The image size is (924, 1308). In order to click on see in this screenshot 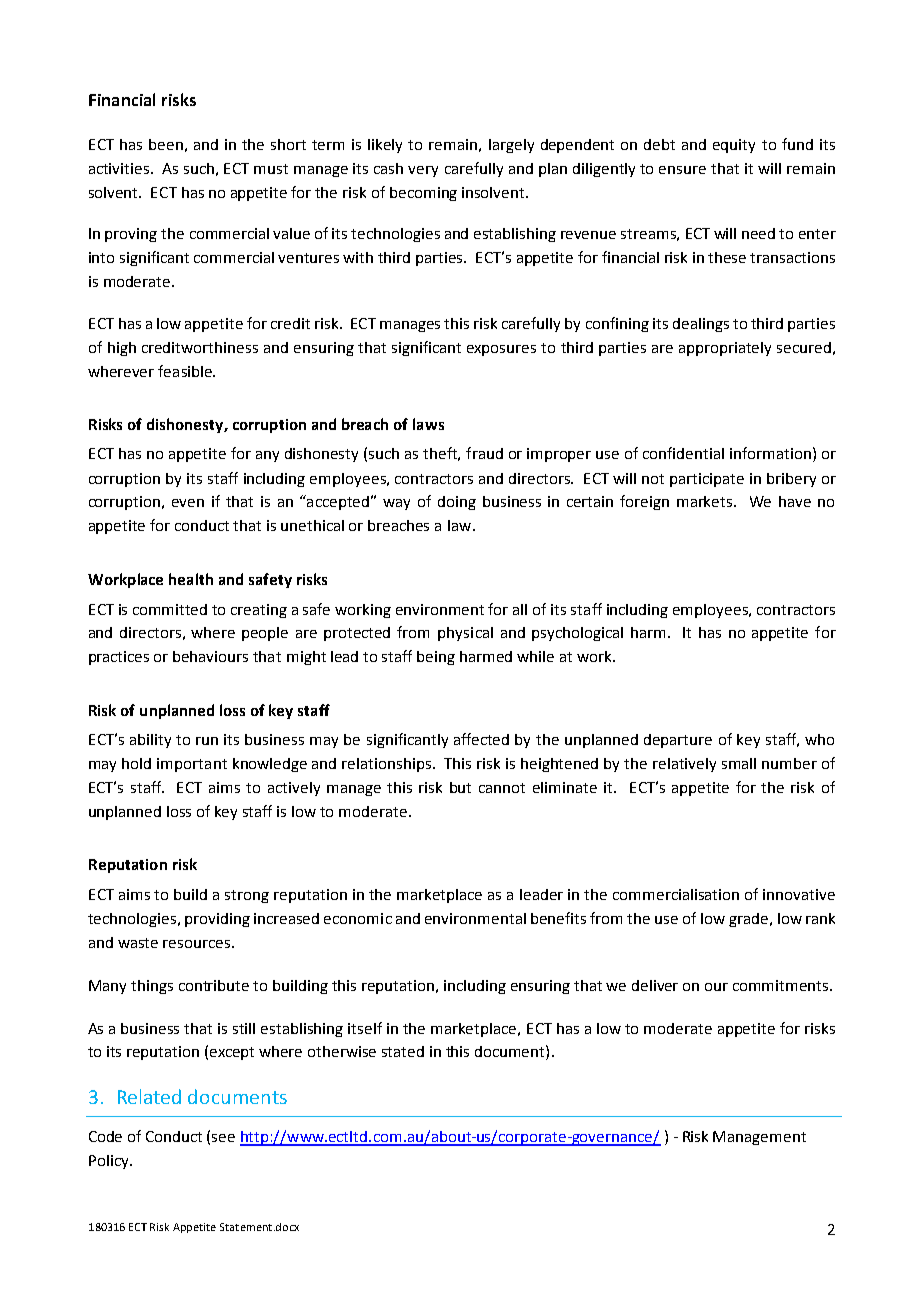, I will do `click(223, 1138)`.
